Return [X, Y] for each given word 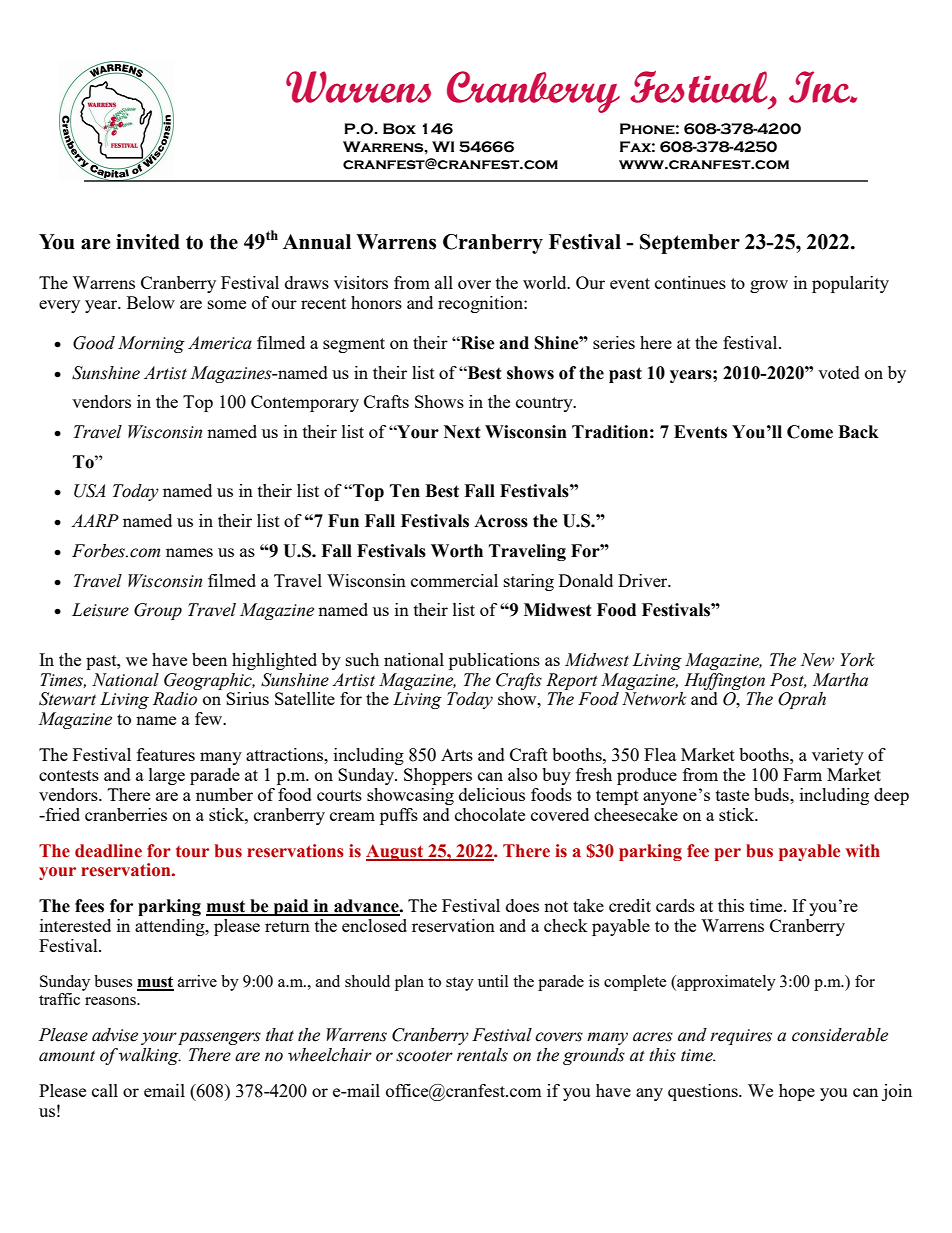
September [690, 244]
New [817, 660]
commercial [454, 580]
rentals [482, 1055]
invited [148, 242]
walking [150, 1056]
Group [158, 611]
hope [797, 1092]
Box [399, 129]
